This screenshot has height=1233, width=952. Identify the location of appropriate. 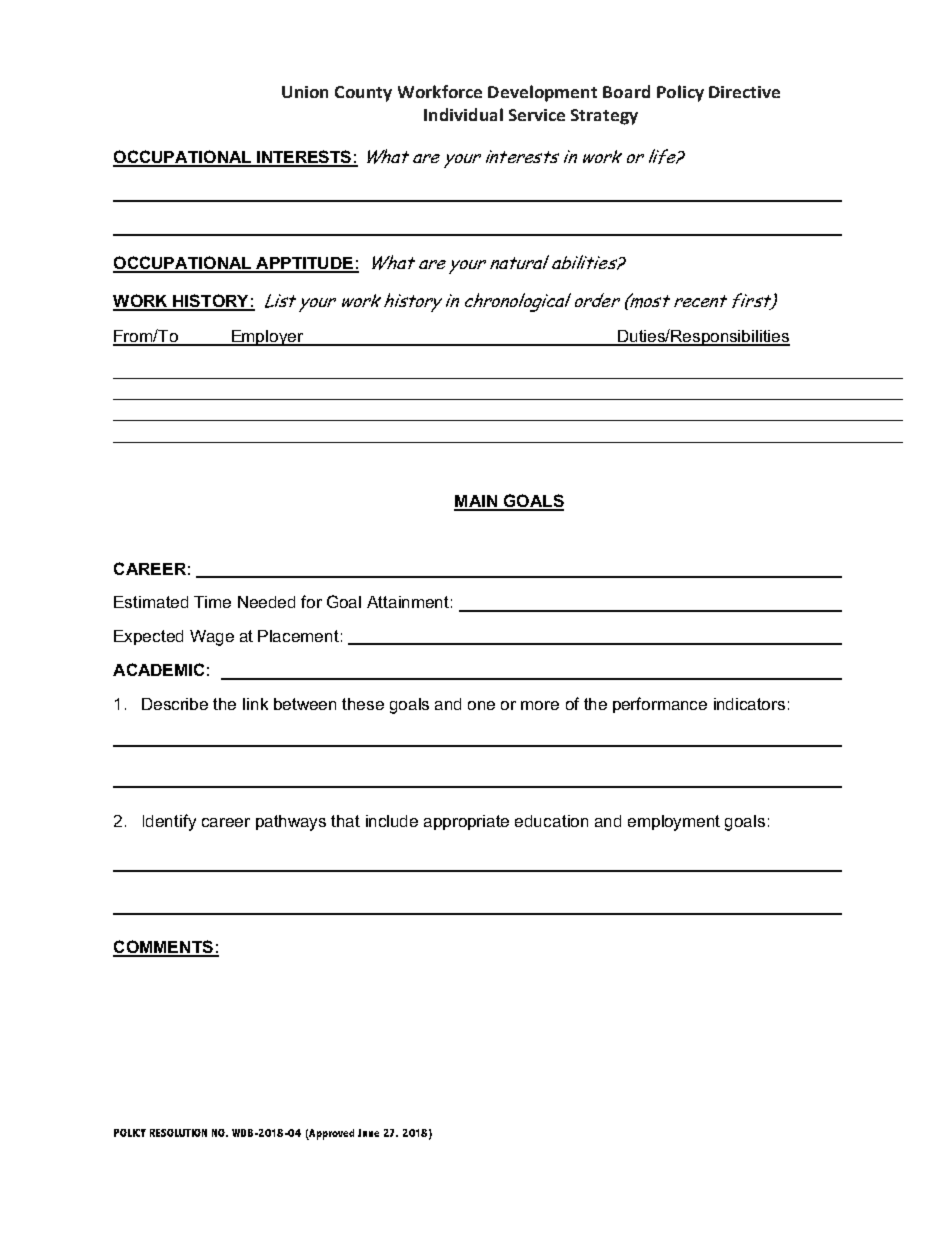
(466, 822).
